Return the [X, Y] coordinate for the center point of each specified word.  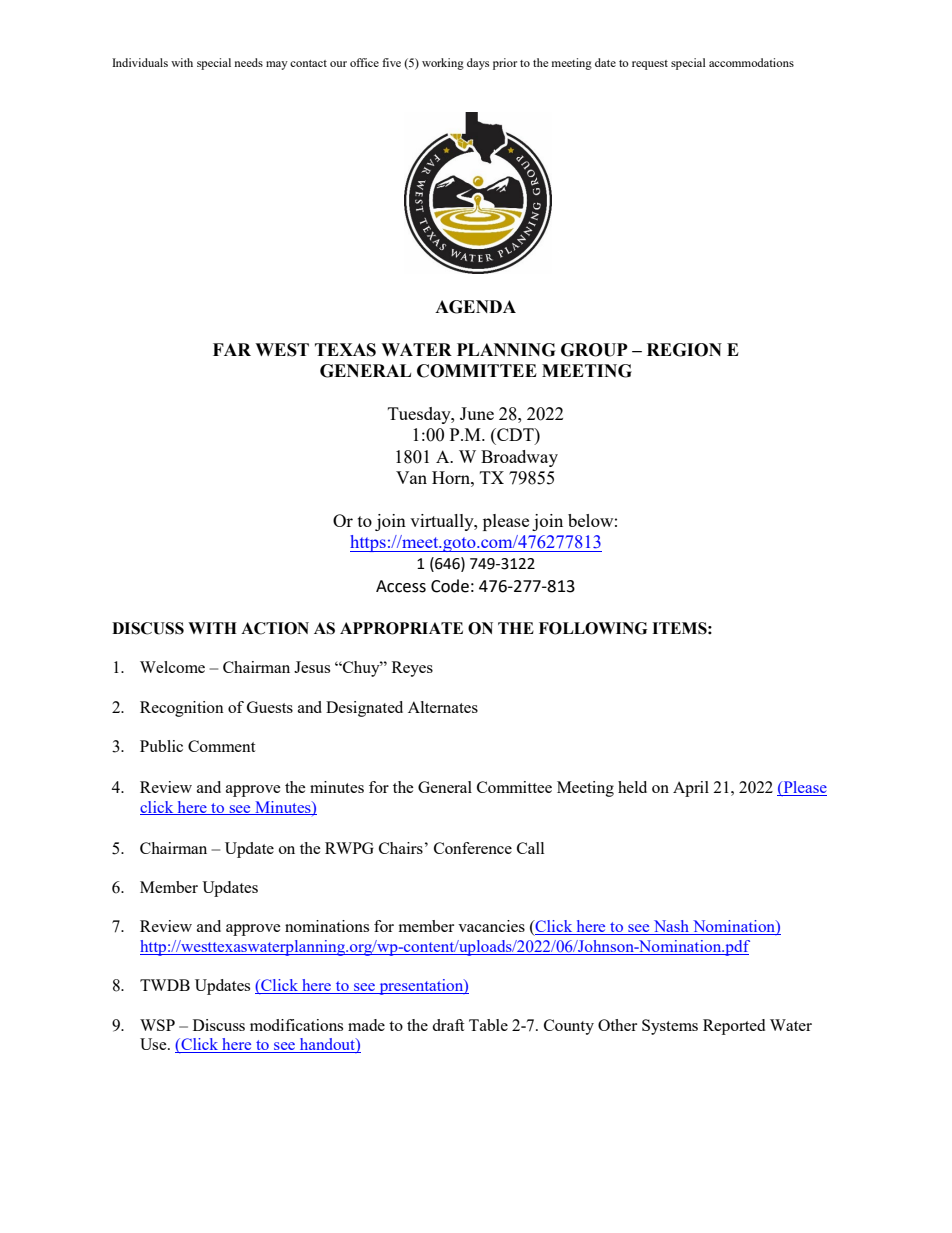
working [443, 64]
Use [154, 1044]
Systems [670, 1027]
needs [249, 62]
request [650, 65]
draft [448, 1025]
